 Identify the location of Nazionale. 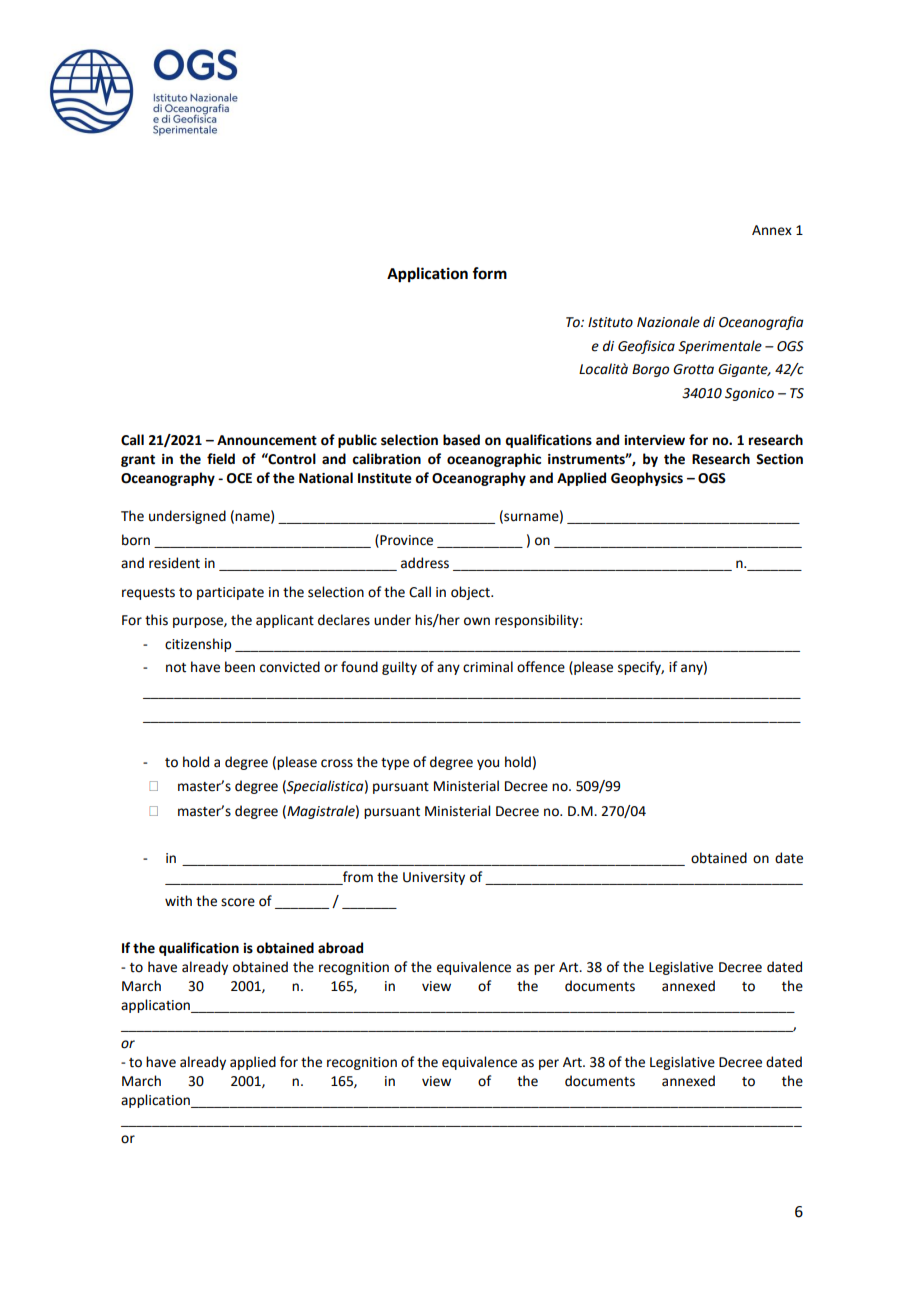
(668, 322).
